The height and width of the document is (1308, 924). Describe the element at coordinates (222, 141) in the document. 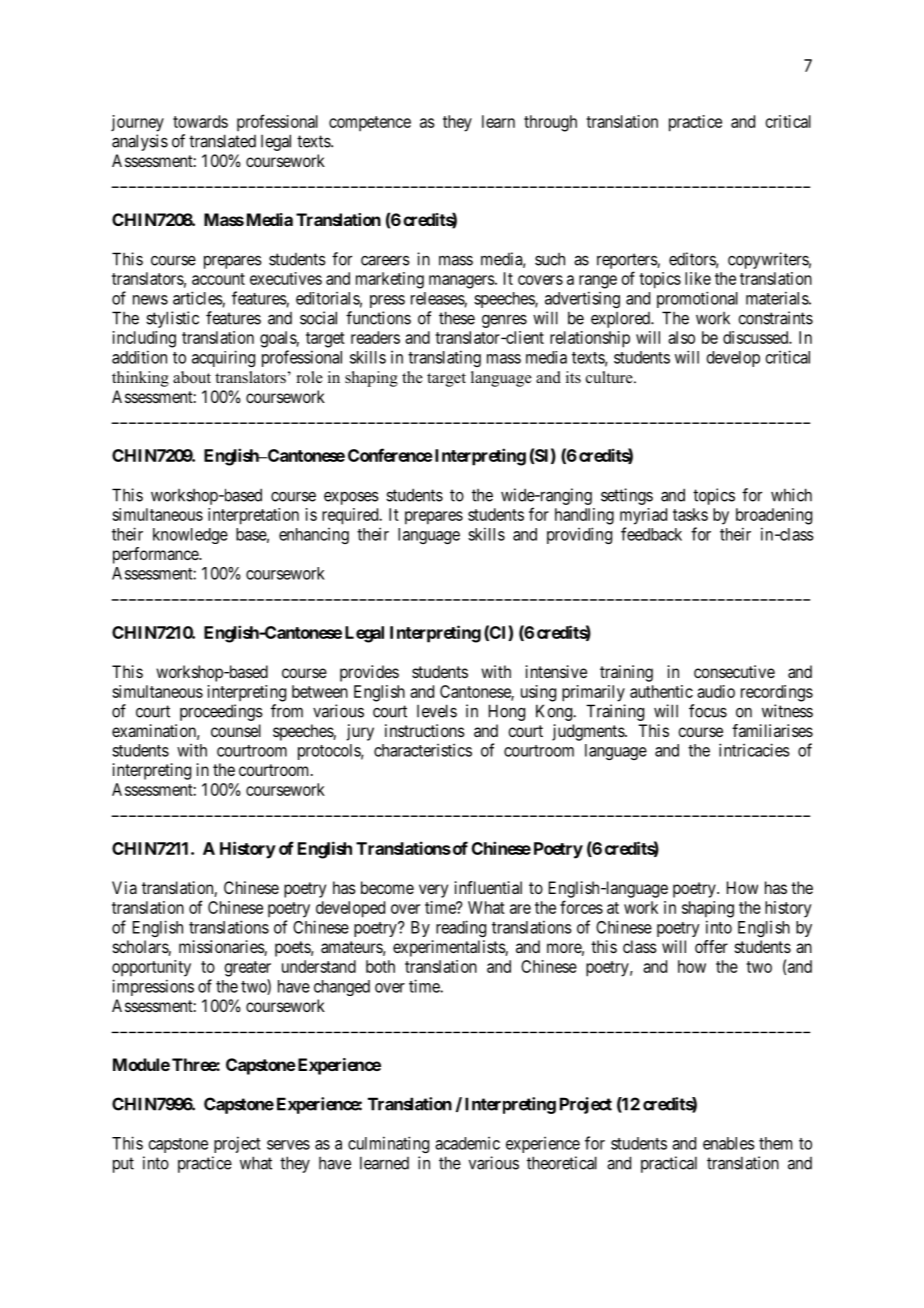

I see `translated` at that location.
